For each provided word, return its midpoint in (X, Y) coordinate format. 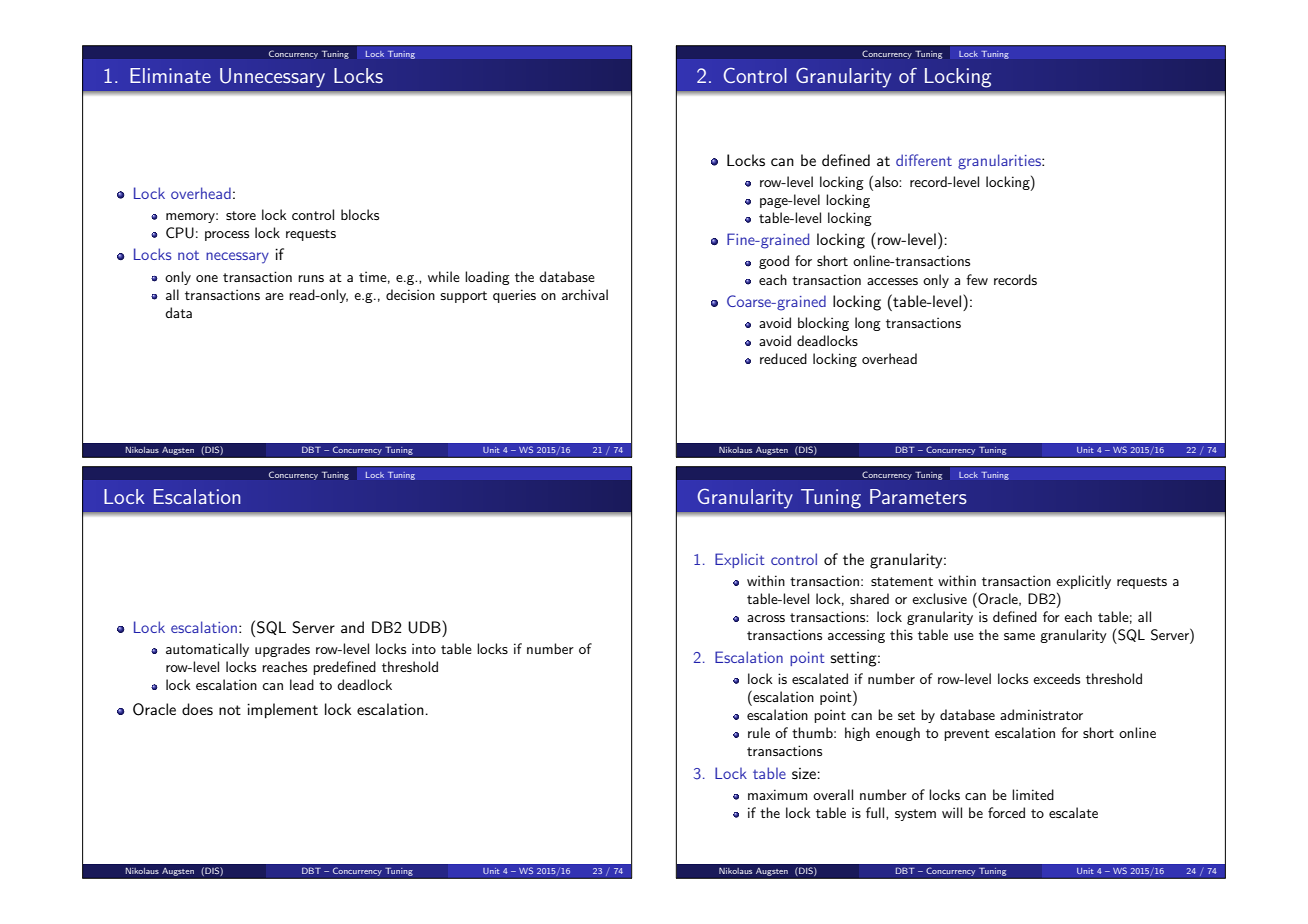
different (924, 160)
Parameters (918, 496)
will (952, 812)
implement (282, 711)
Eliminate (170, 75)
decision (410, 294)
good (774, 262)
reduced (783, 358)
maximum (777, 794)
